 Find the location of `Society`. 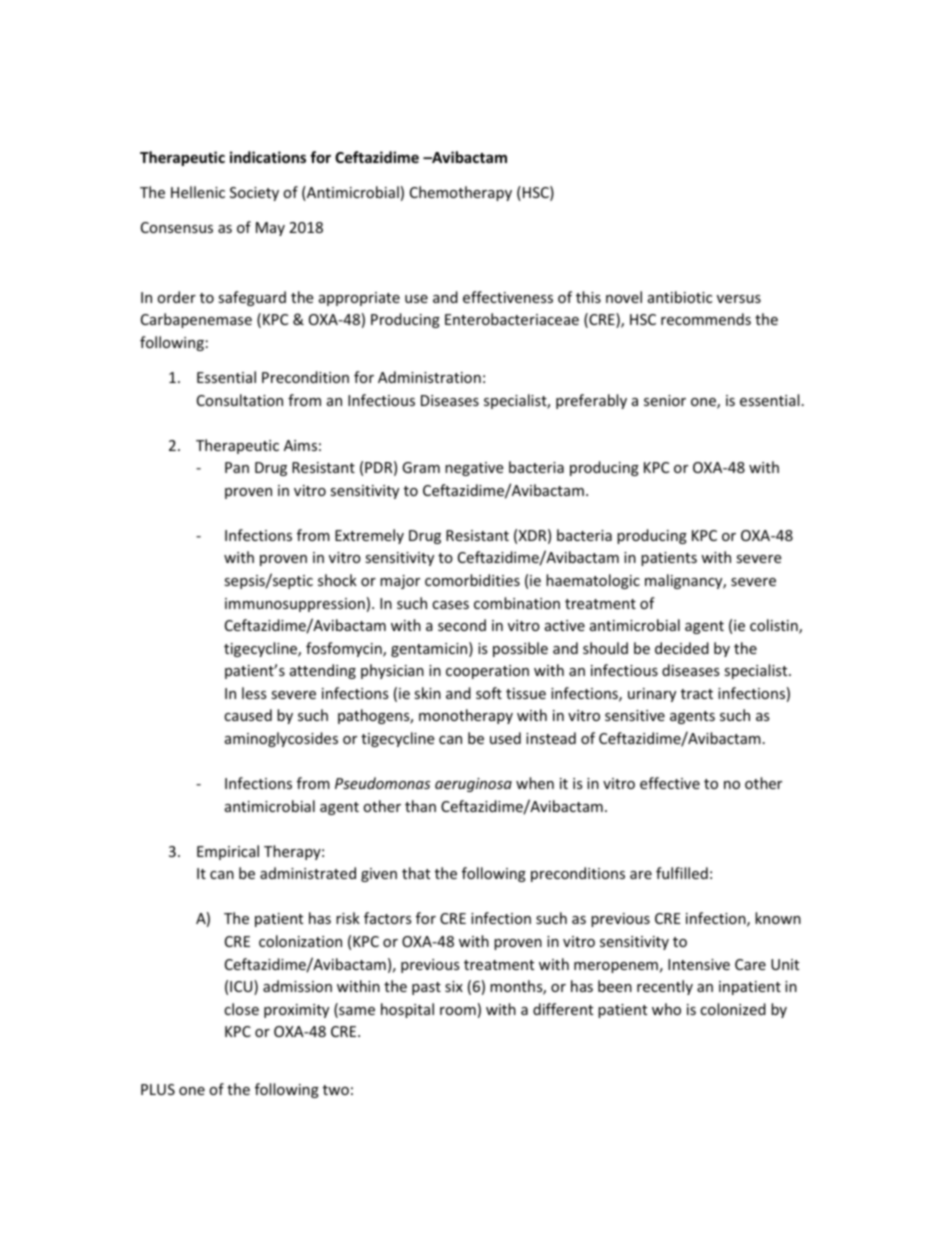

Society is located at coordinates (254, 194).
